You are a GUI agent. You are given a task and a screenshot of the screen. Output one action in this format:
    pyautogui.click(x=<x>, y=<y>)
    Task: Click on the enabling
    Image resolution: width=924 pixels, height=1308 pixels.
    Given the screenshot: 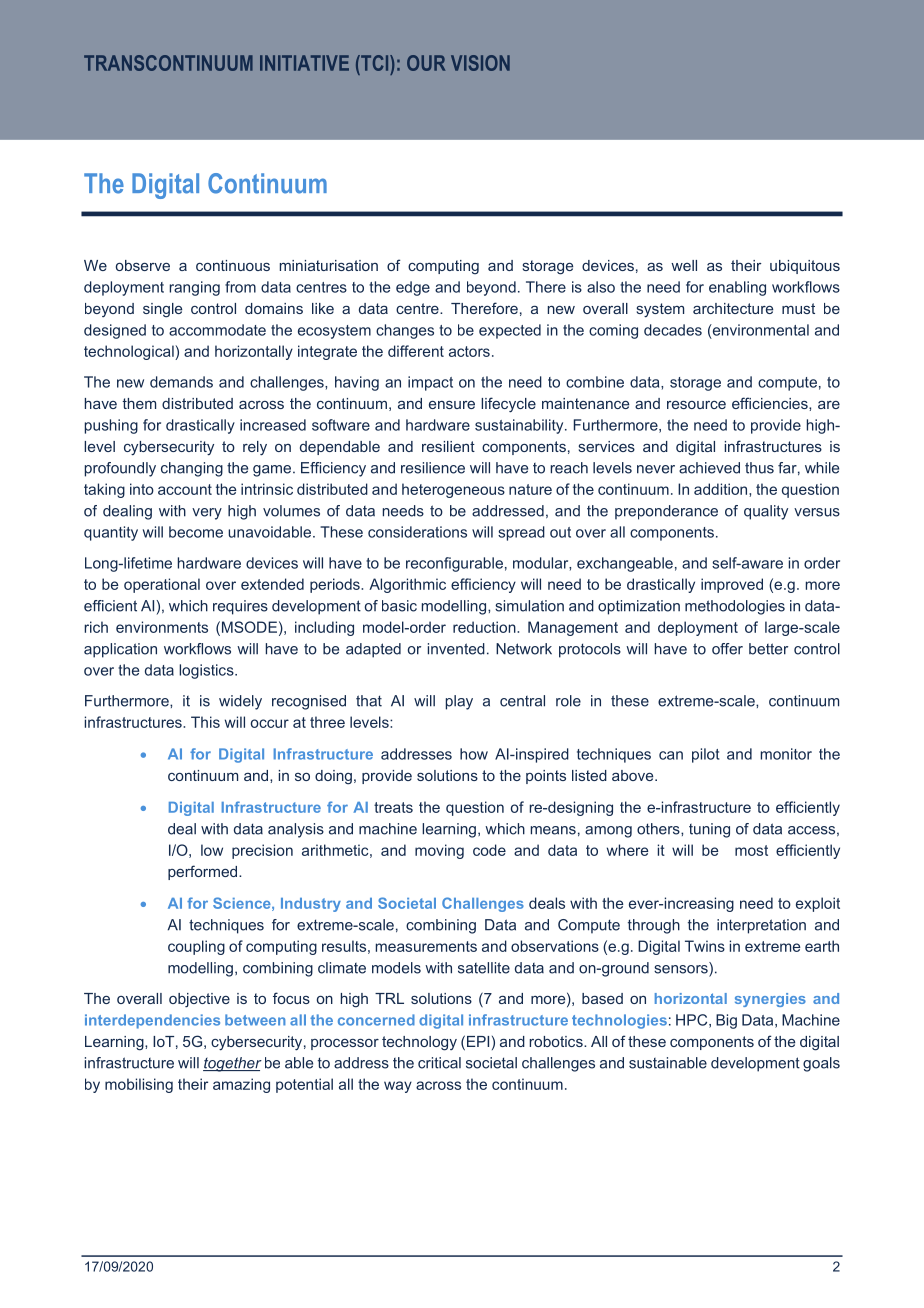 What is the action you would take?
    pyautogui.click(x=737, y=288)
